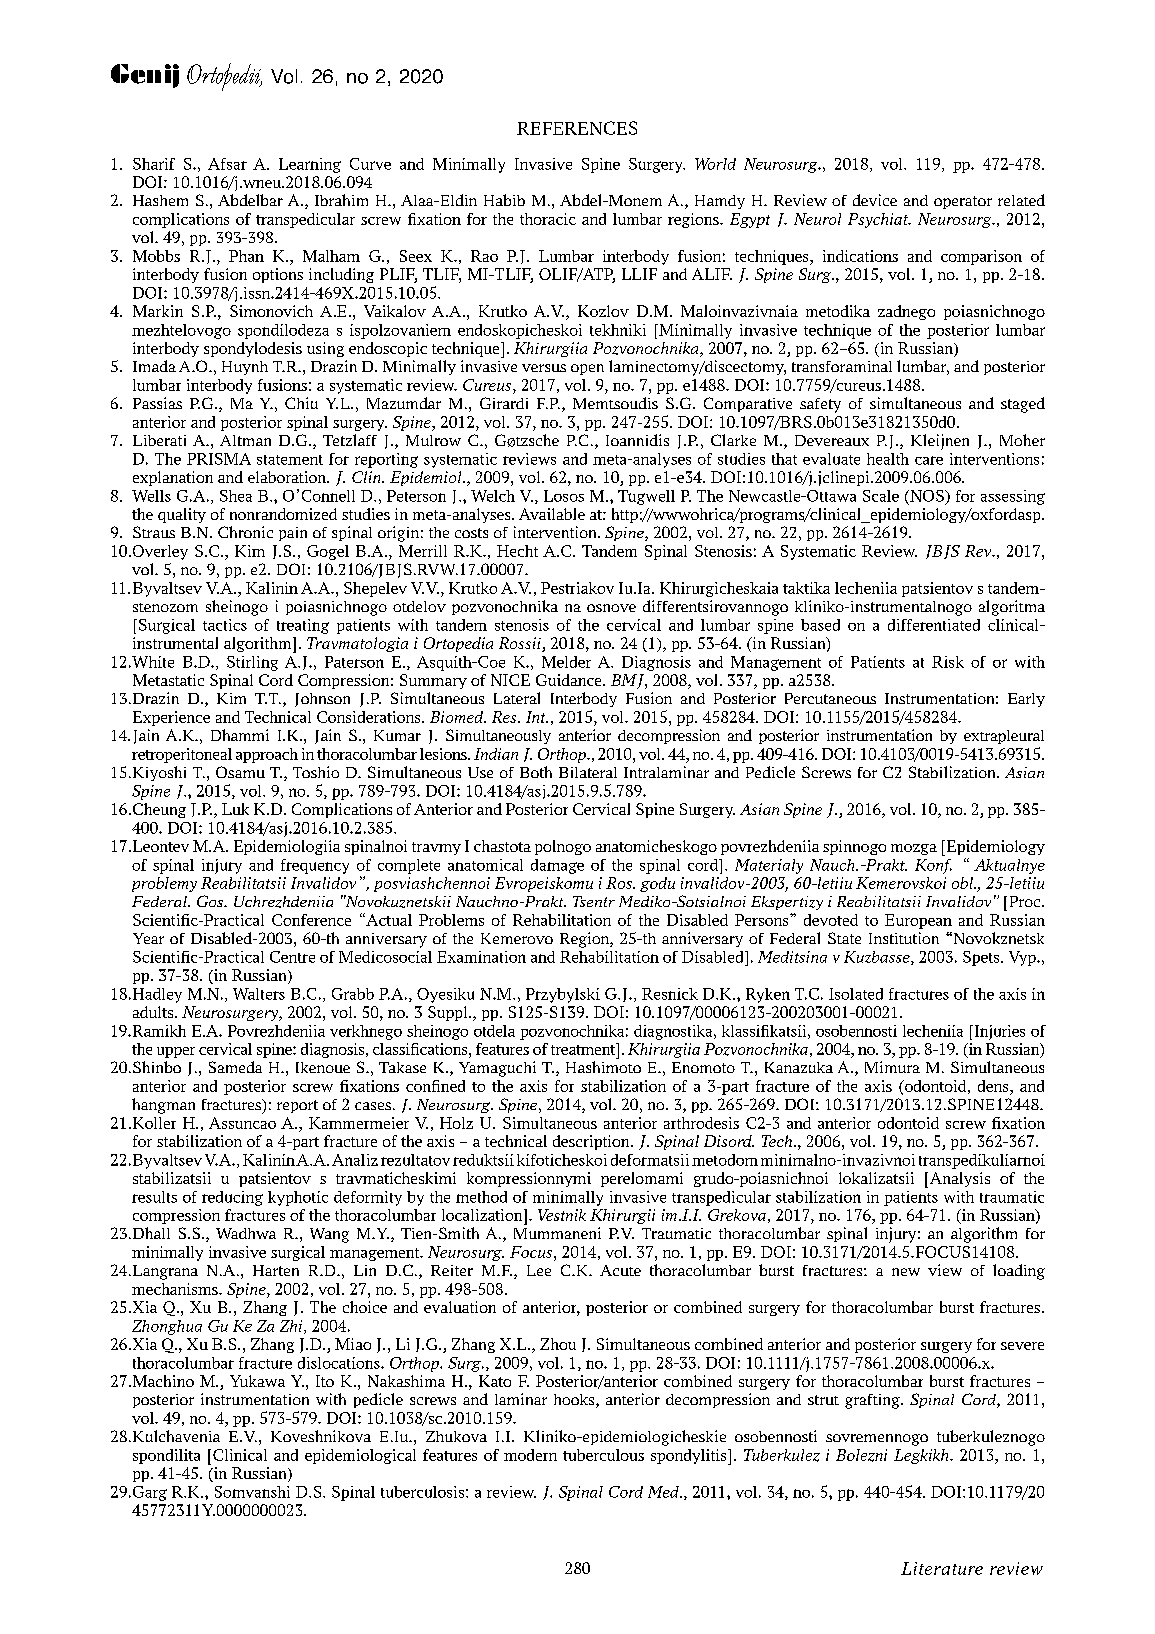 The width and height of the screenshot is (1155, 1634). I want to click on Risk, so click(948, 662).
